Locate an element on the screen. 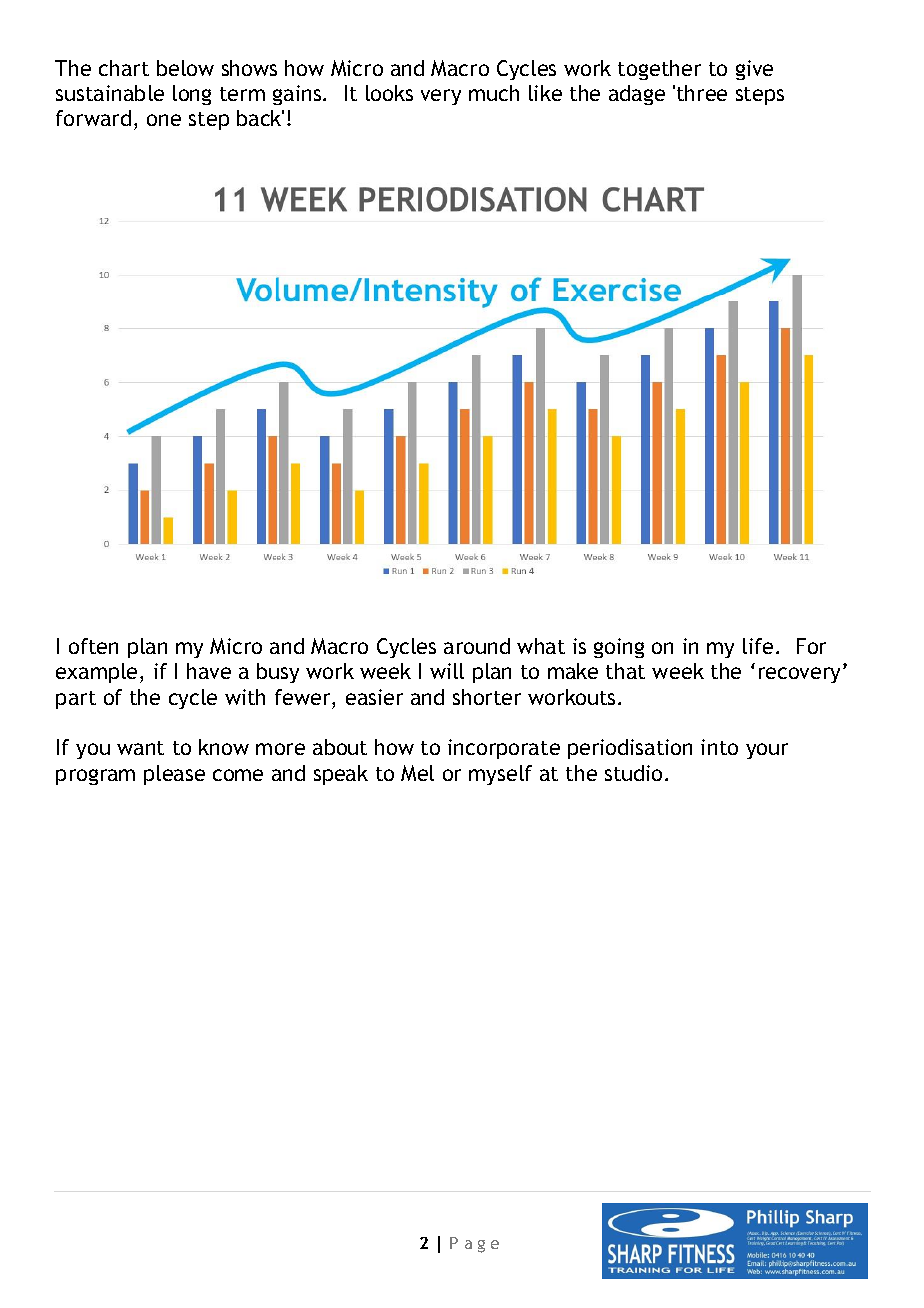 The image size is (924, 1308). long is located at coordinates (192, 95).
